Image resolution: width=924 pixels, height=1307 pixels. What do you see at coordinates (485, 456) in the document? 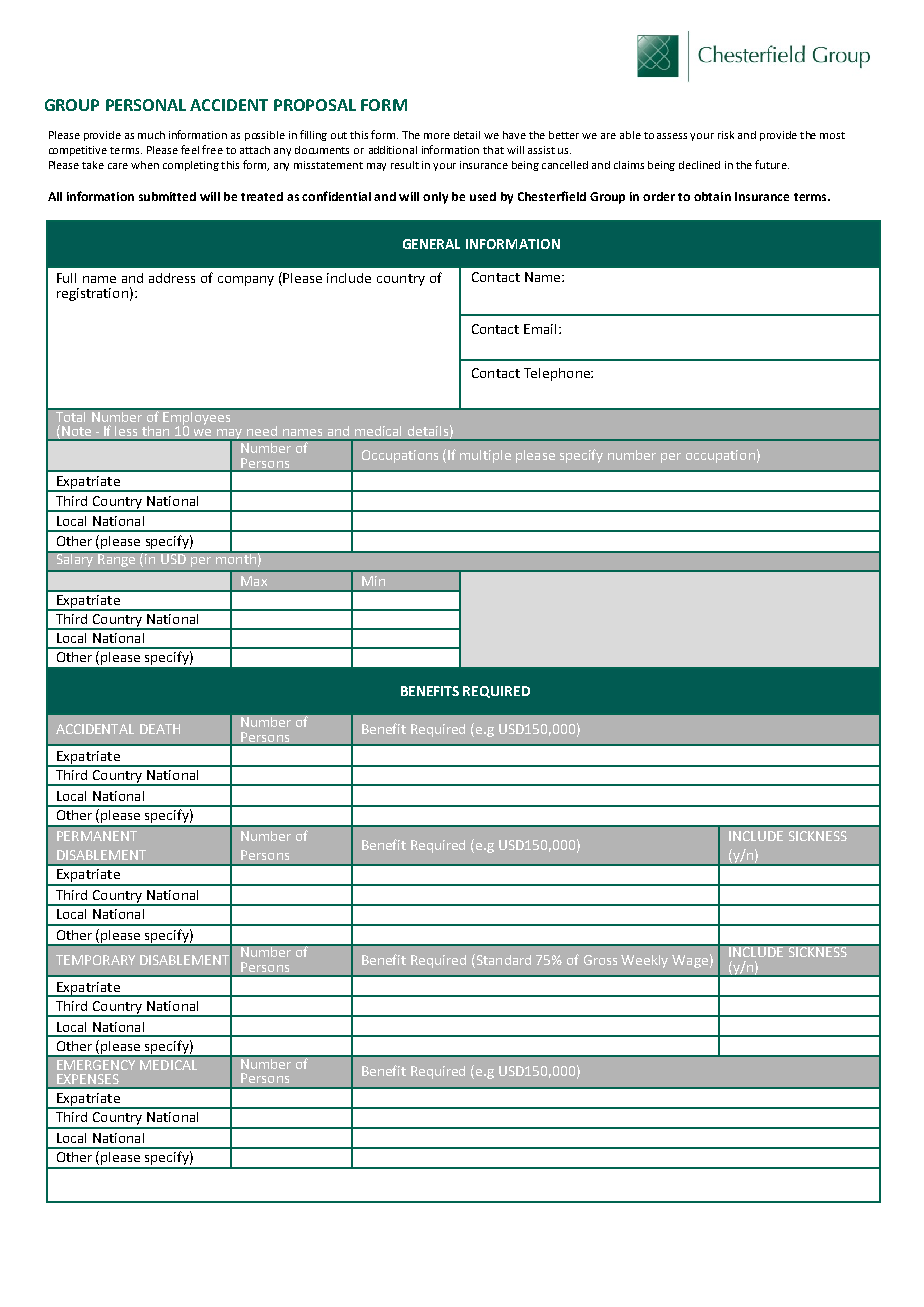
I see `multiple` at bounding box center [485, 456].
